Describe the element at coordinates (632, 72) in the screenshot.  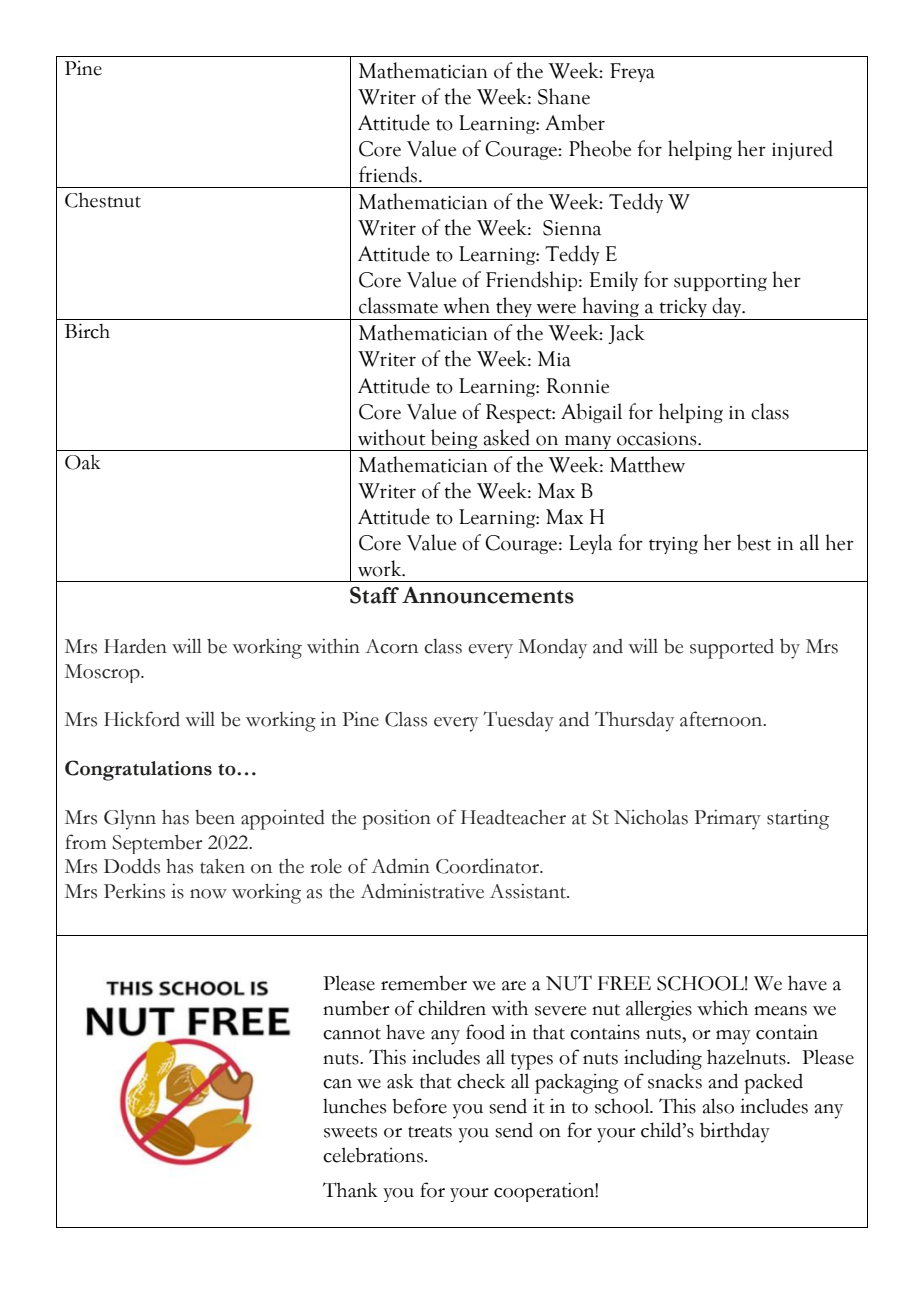
I see `Freya` at that location.
